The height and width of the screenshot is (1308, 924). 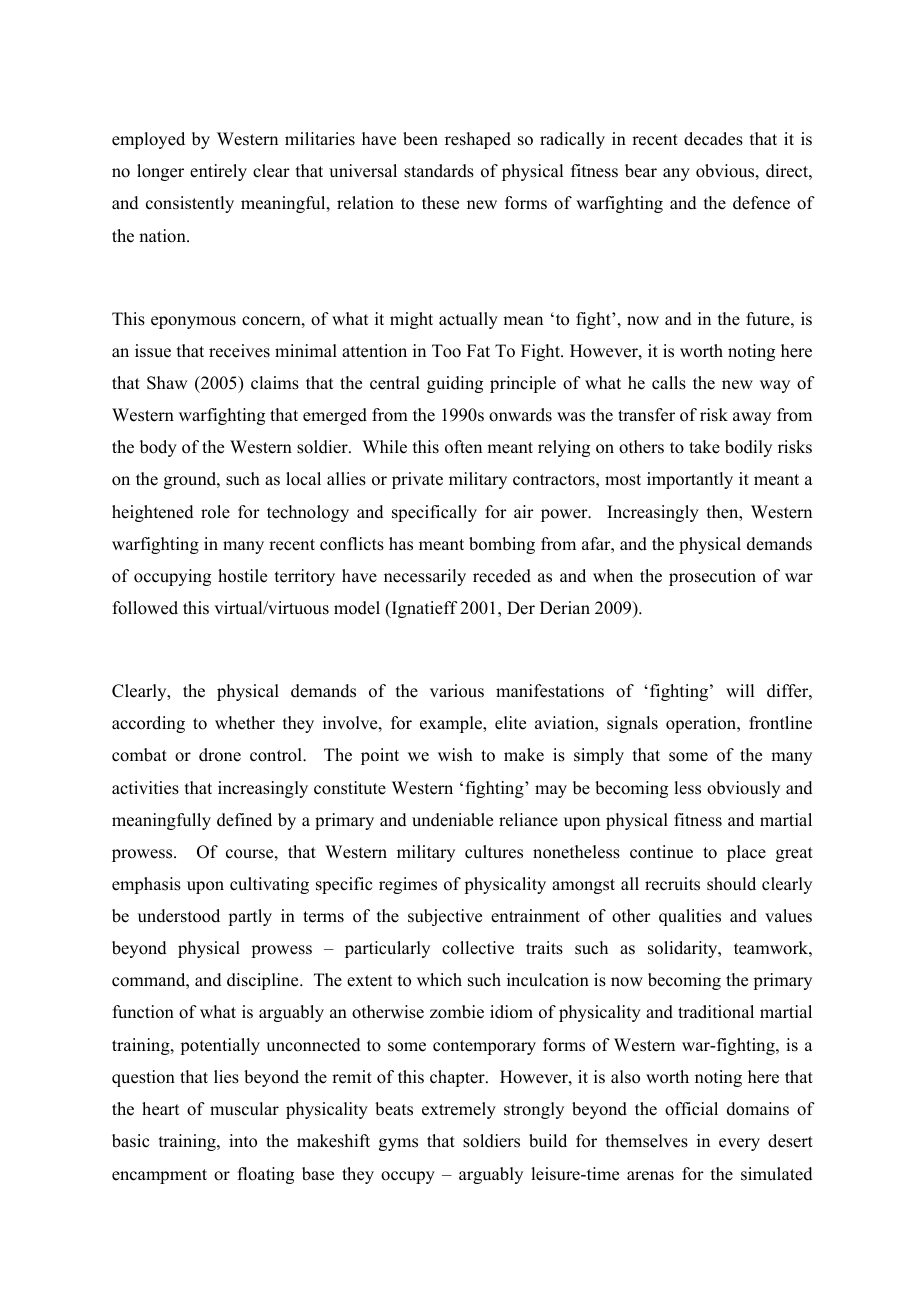 I want to click on entirely, so click(x=218, y=172).
